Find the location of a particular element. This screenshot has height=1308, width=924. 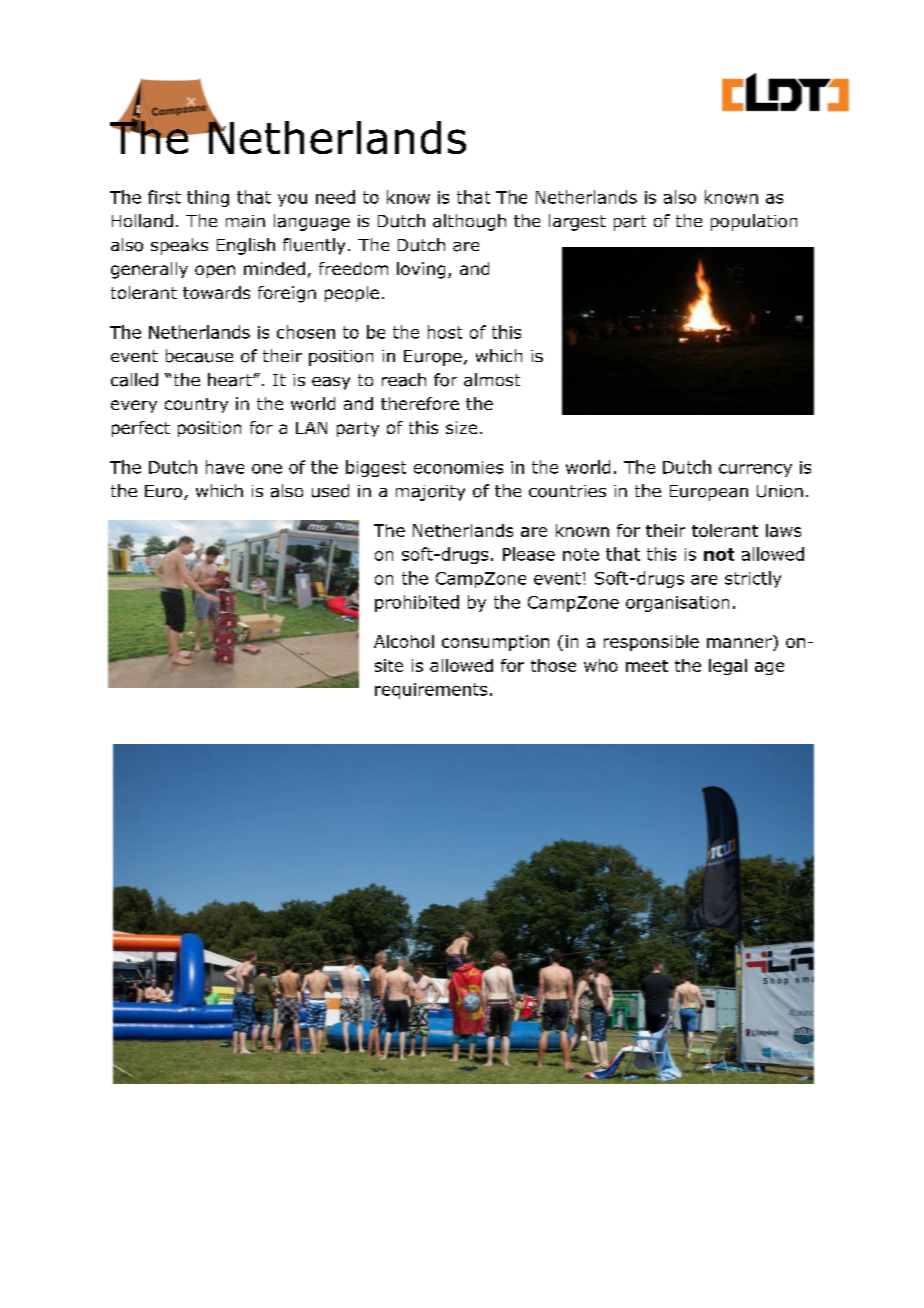

host is located at coordinates (445, 332).
